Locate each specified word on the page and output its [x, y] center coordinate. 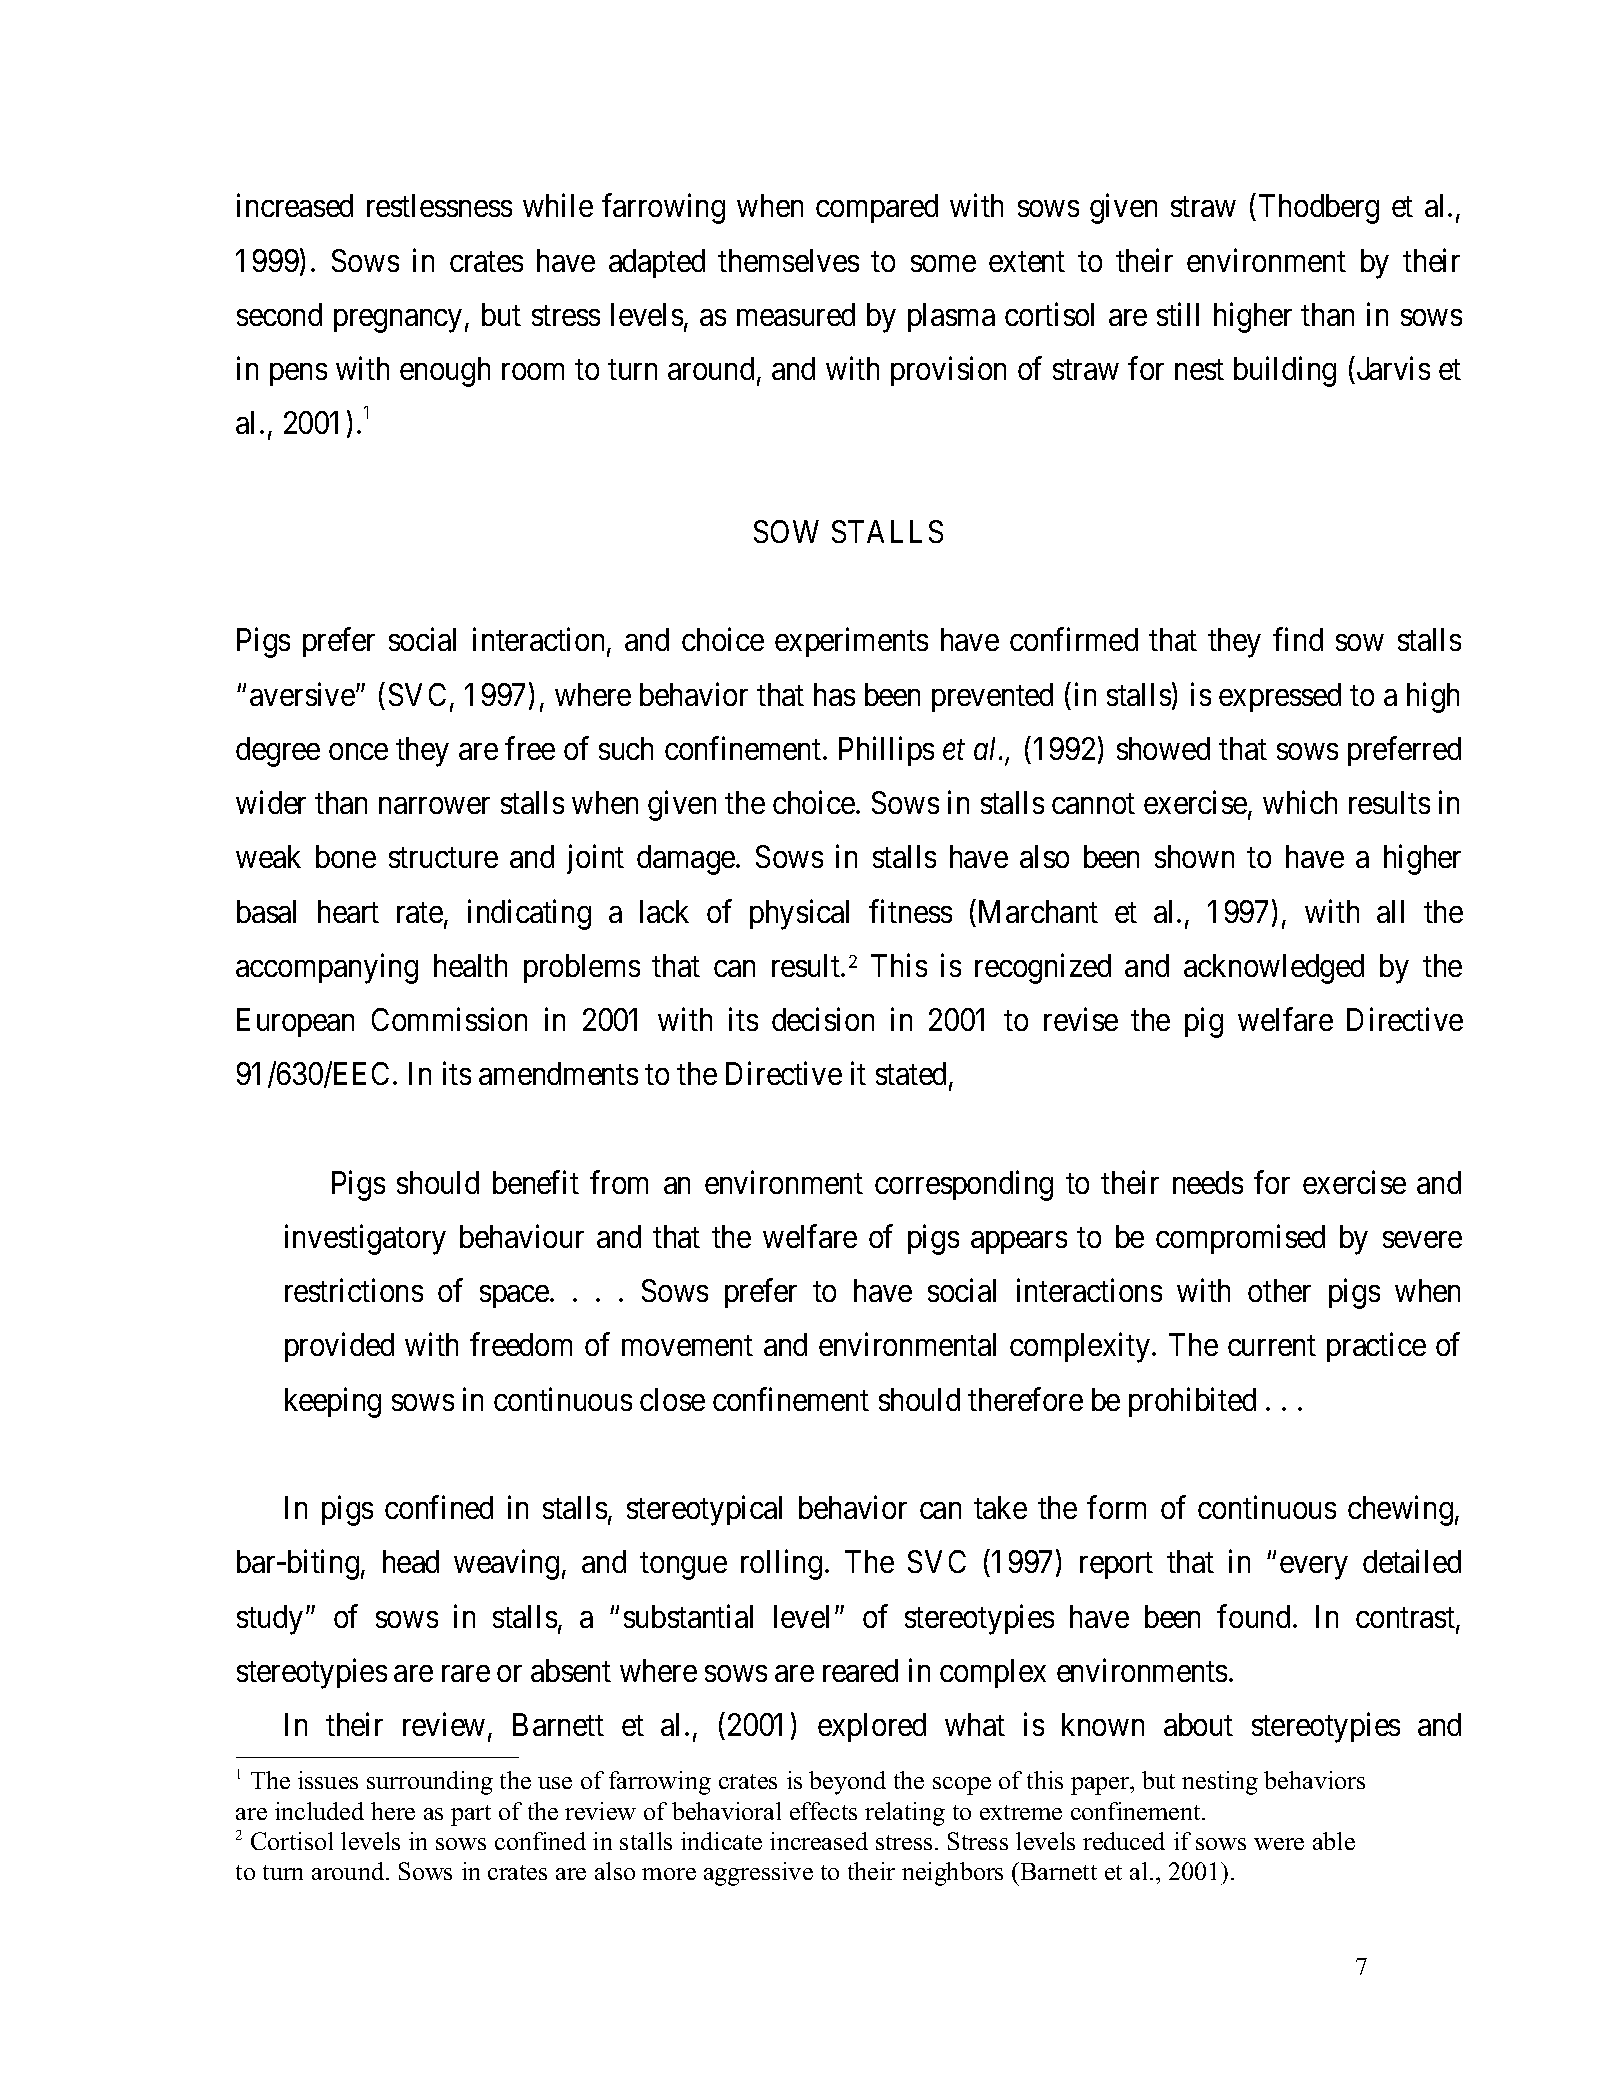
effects [823, 1811]
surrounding [430, 1783]
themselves [788, 260]
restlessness [439, 205]
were [1279, 1844]
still [1178, 314]
